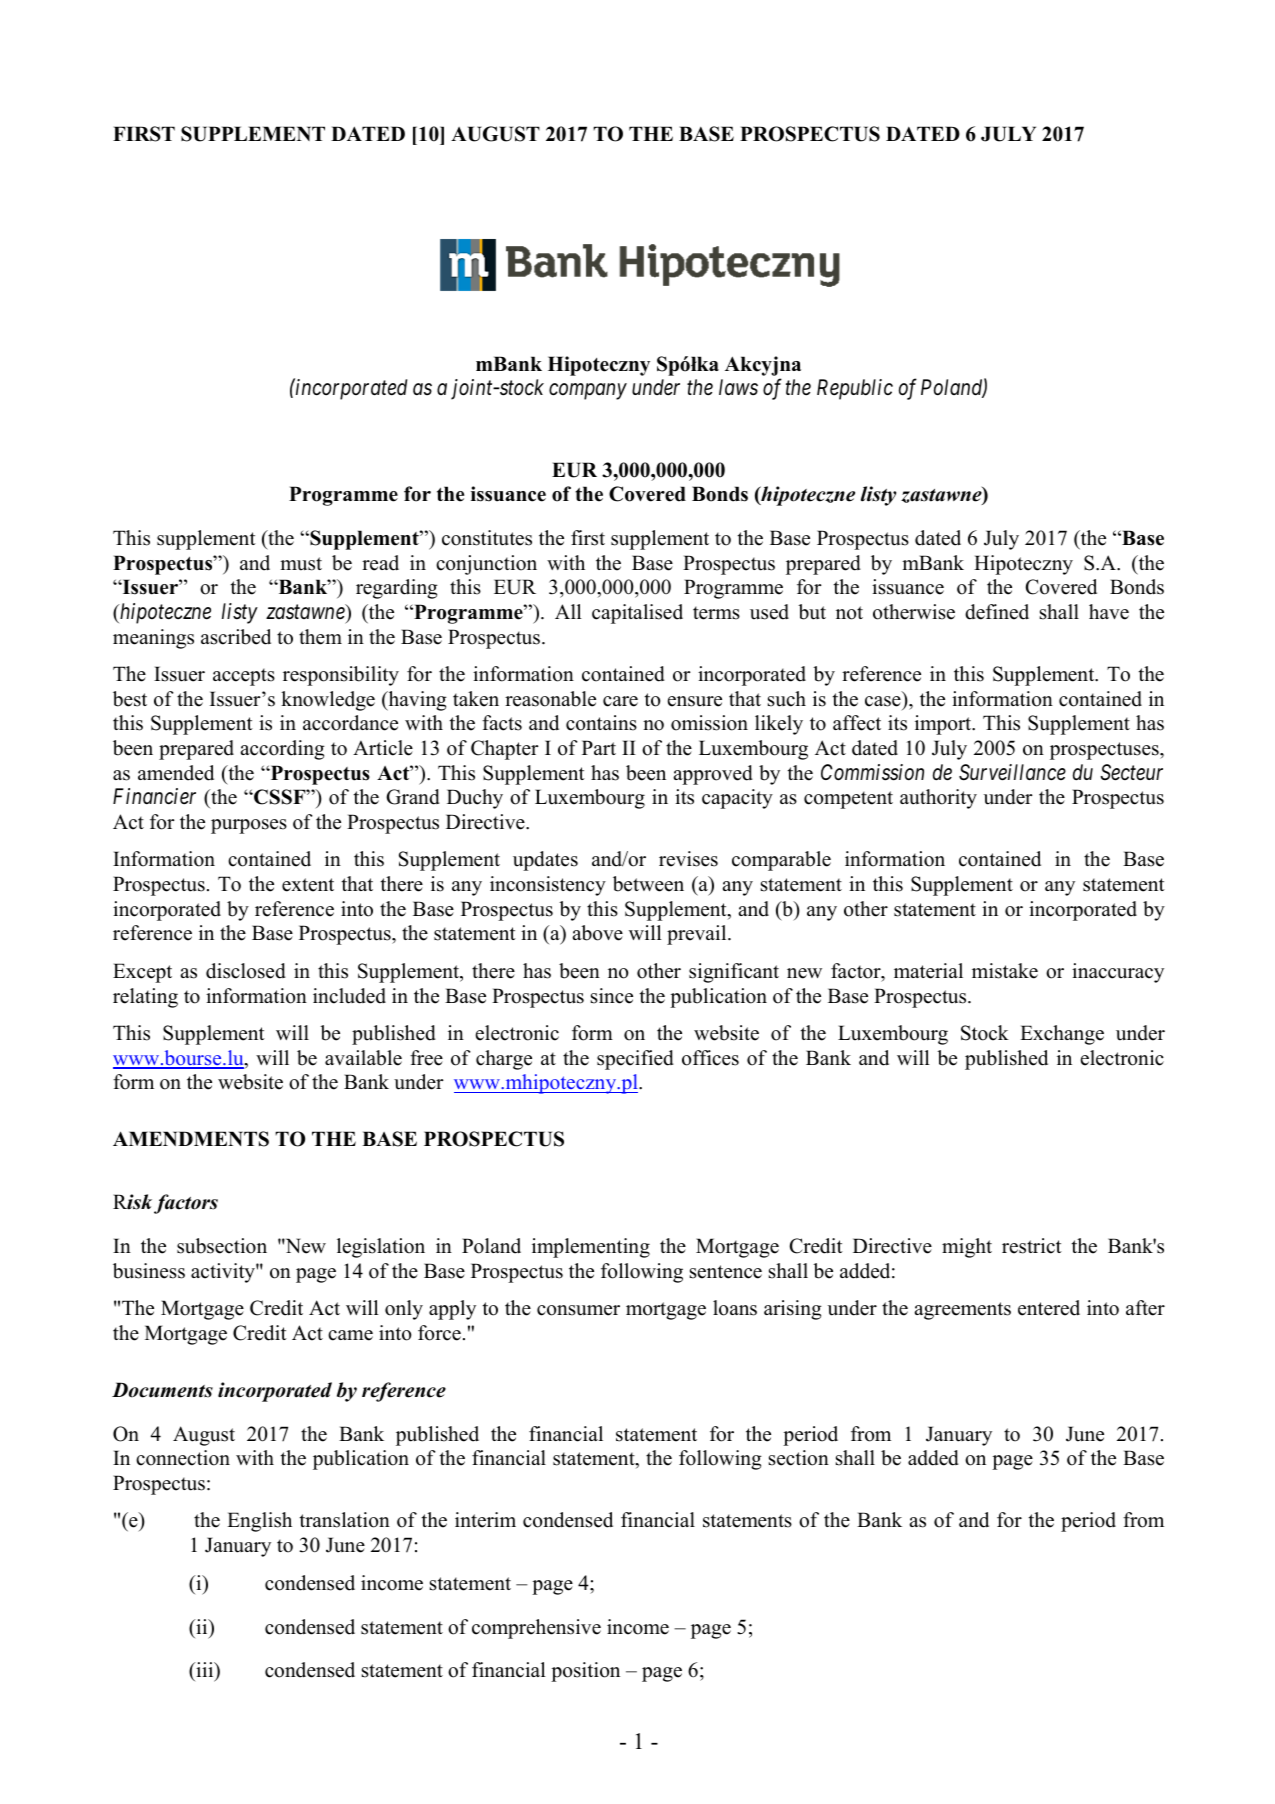  Describe the element at coordinates (585, 1672) in the page. I see `position` at that location.
